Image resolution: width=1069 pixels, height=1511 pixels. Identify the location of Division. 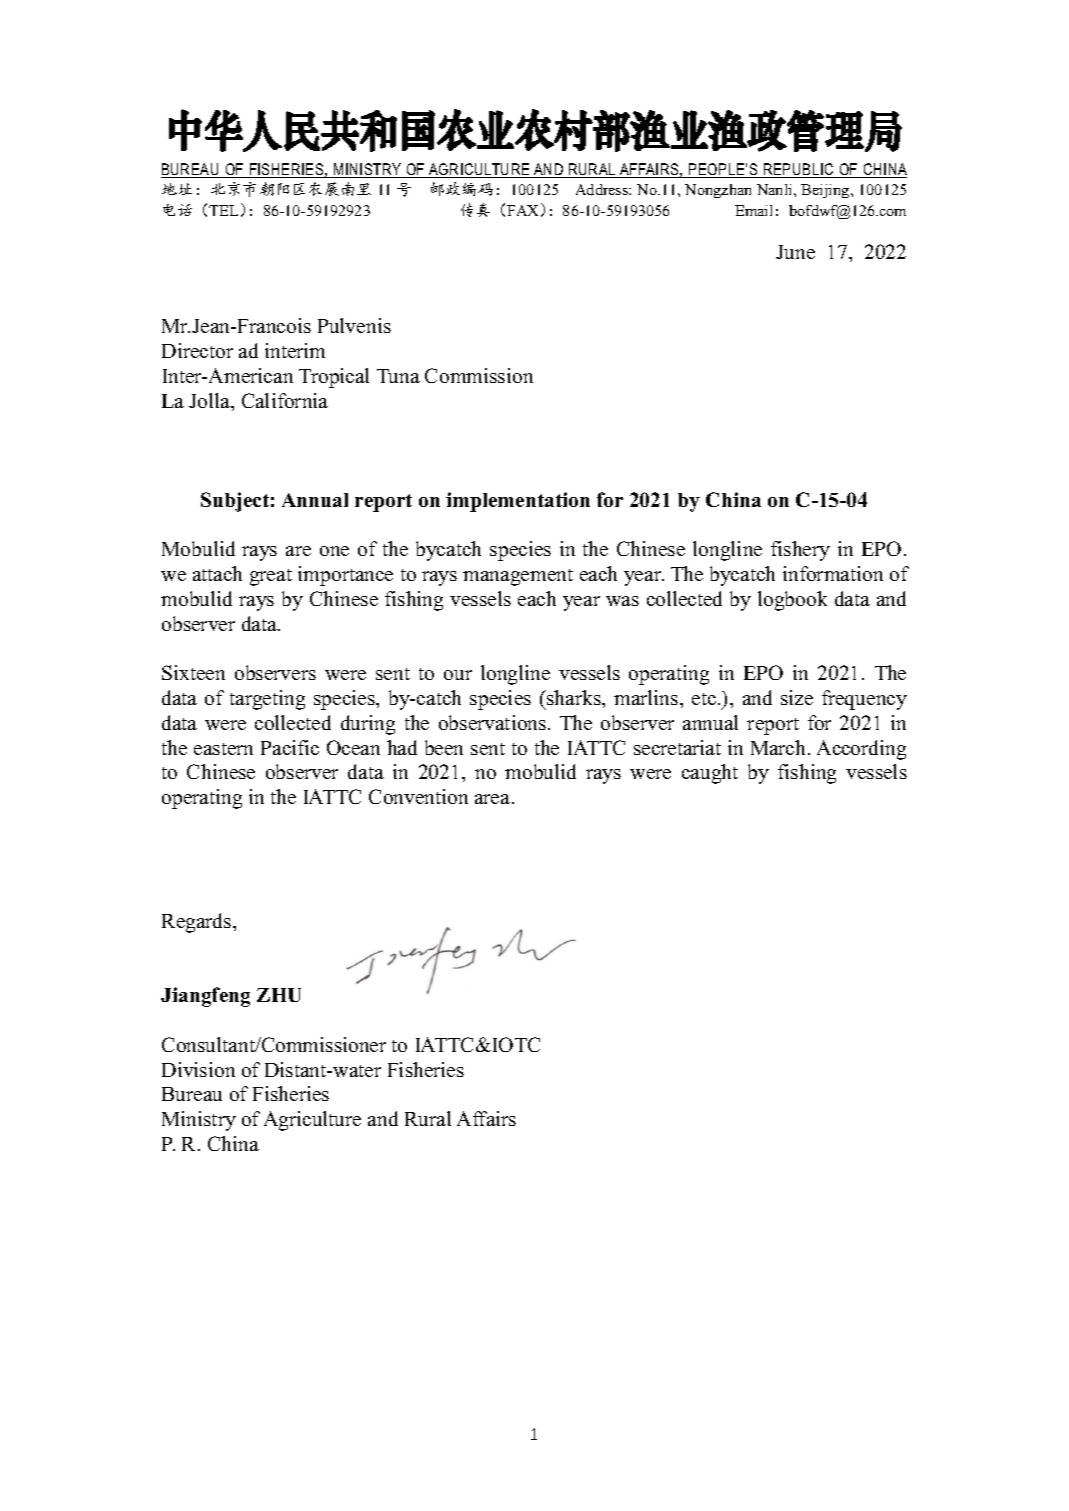
(198, 1069).
